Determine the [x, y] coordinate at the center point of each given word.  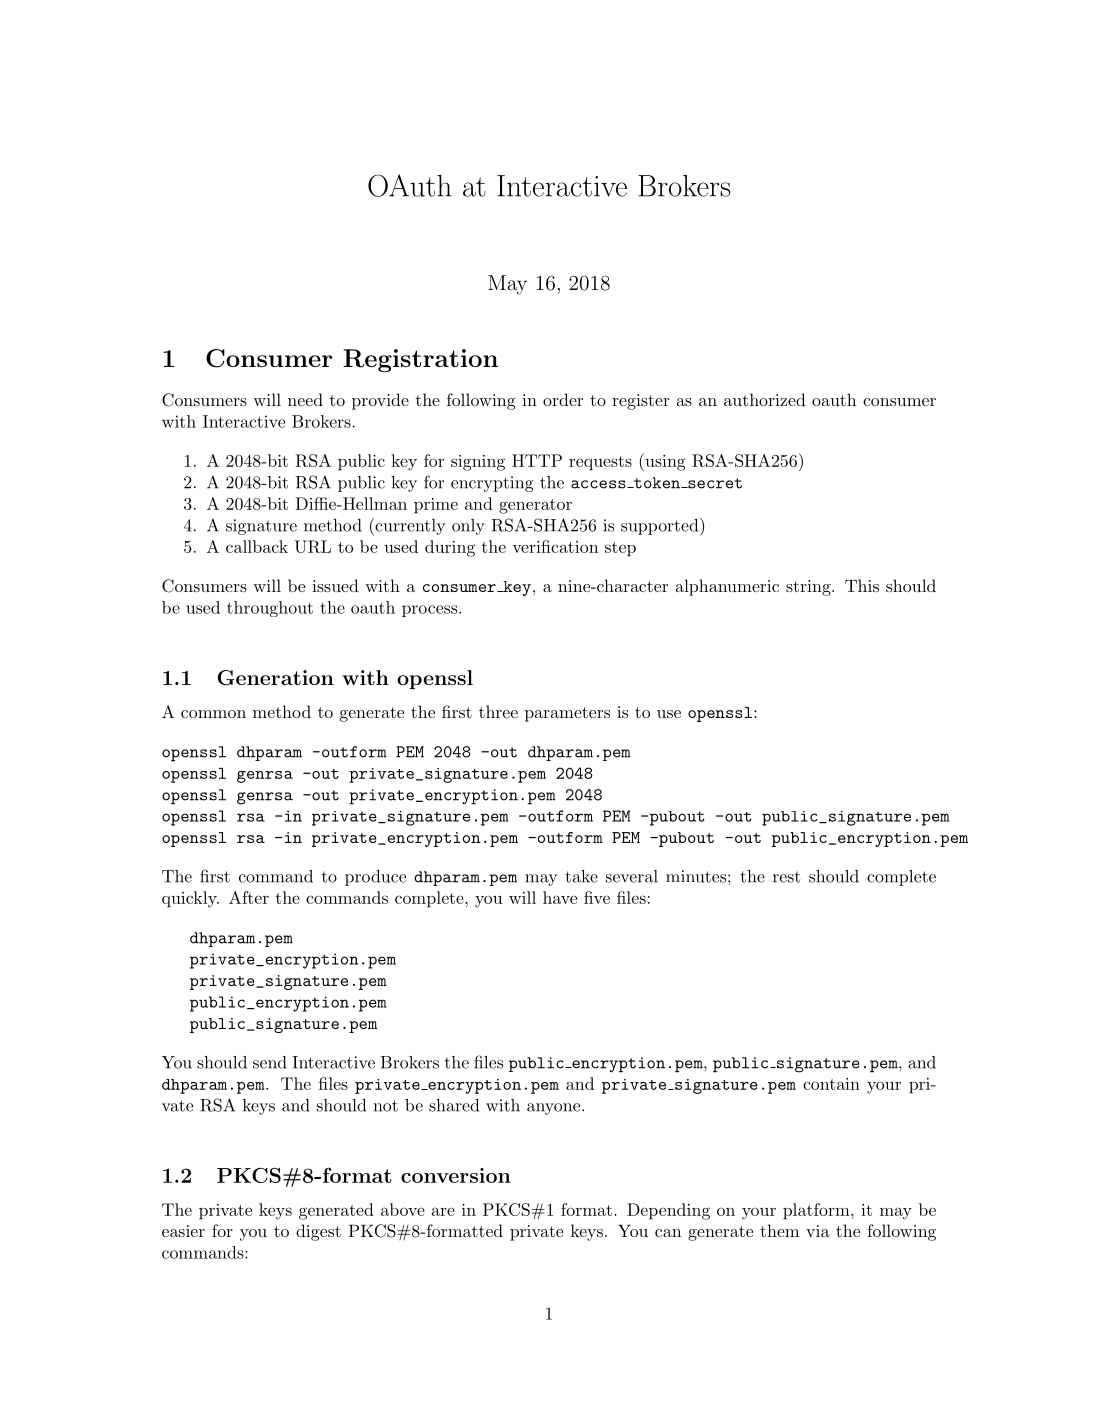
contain [831, 1084]
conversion [456, 1175]
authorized [765, 399]
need [305, 399]
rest [786, 877]
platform [816, 1211]
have [560, 897]
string [809, 588]
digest [318, 1232]
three [498, 711]
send [270, 1062]
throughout [270, 609]
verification [555, 546]
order [563, 399]
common [213, 714]
